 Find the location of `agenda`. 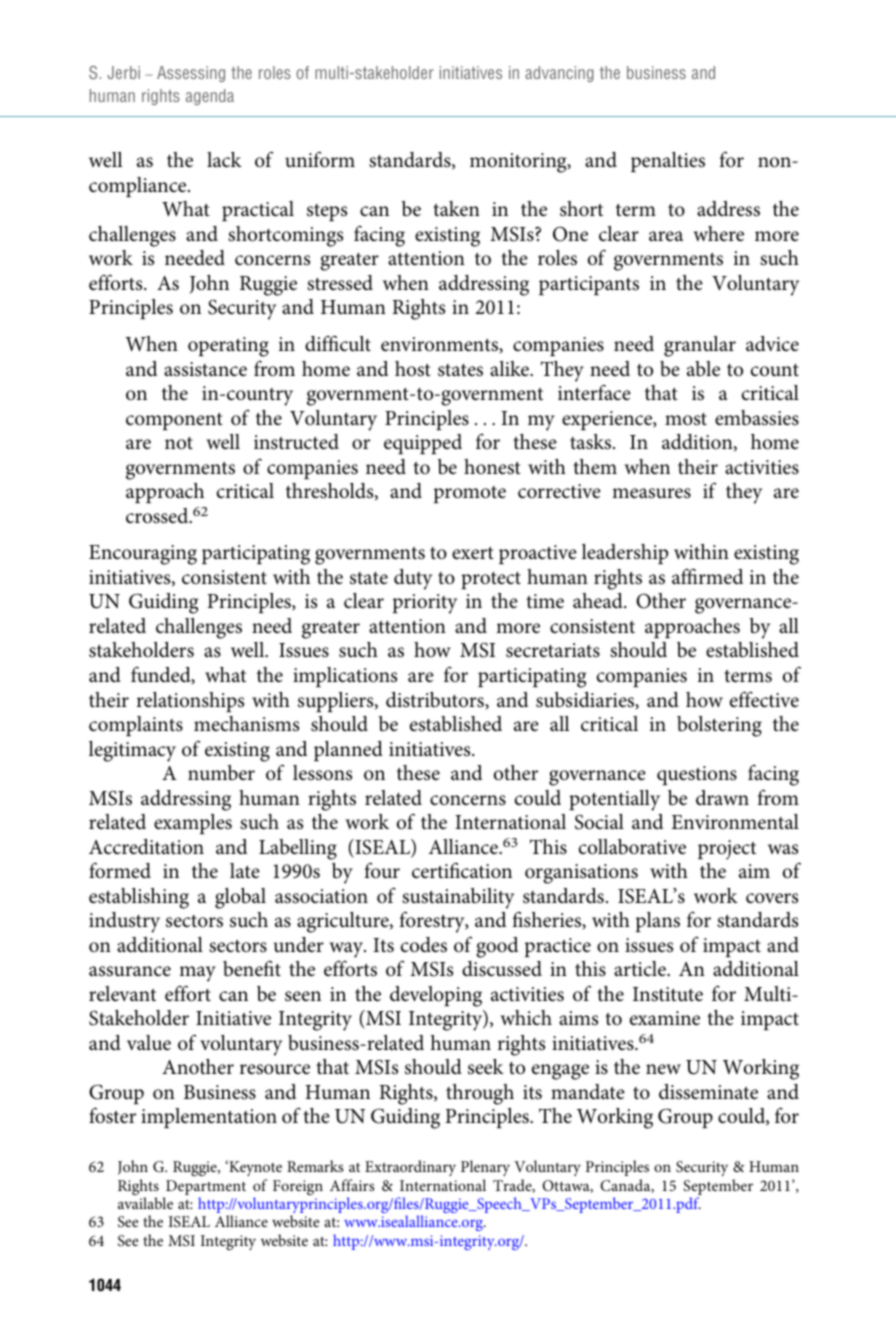

agenda is located at coordinates (210, 97).
